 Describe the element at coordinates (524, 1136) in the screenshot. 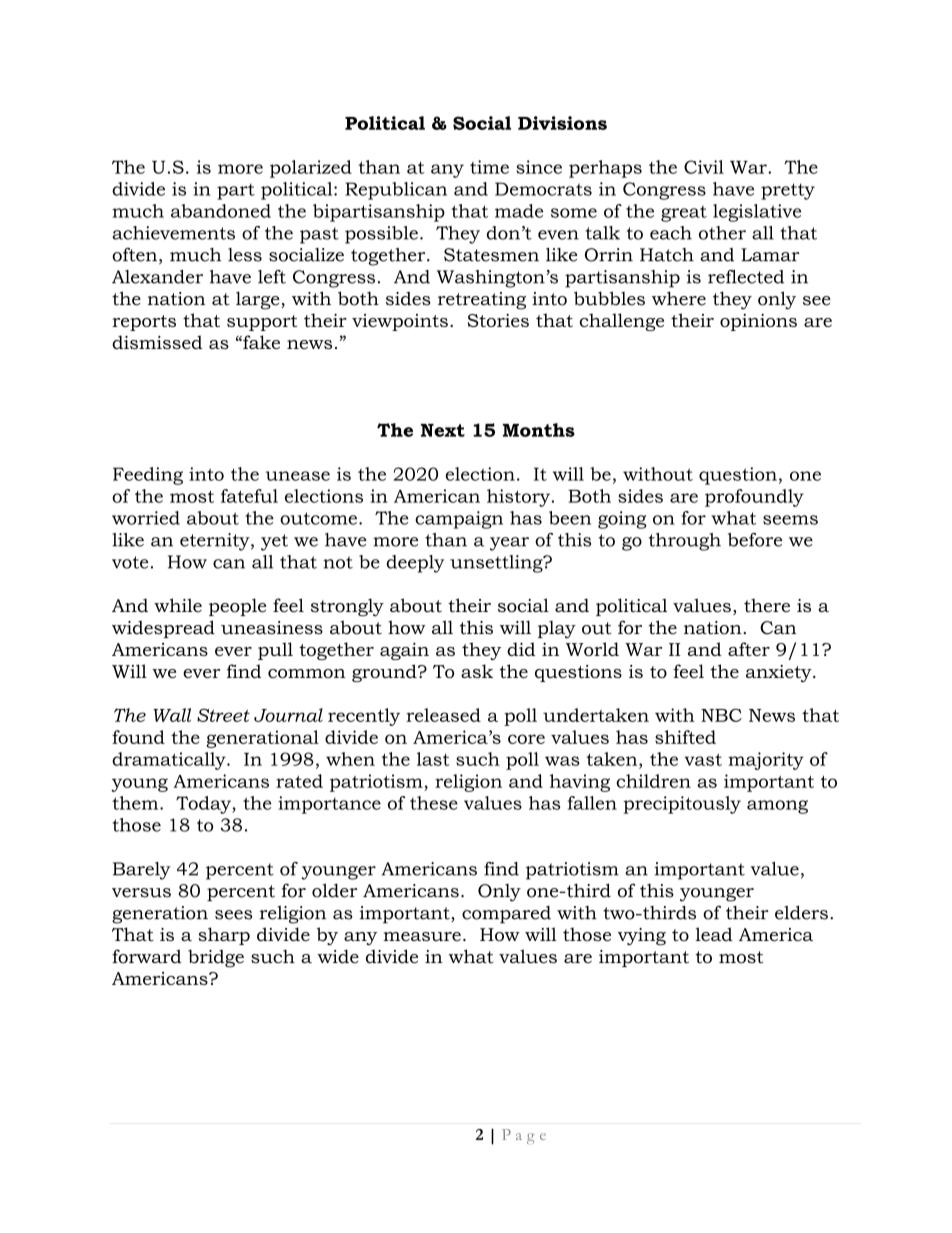

I see `Page` at that location.
